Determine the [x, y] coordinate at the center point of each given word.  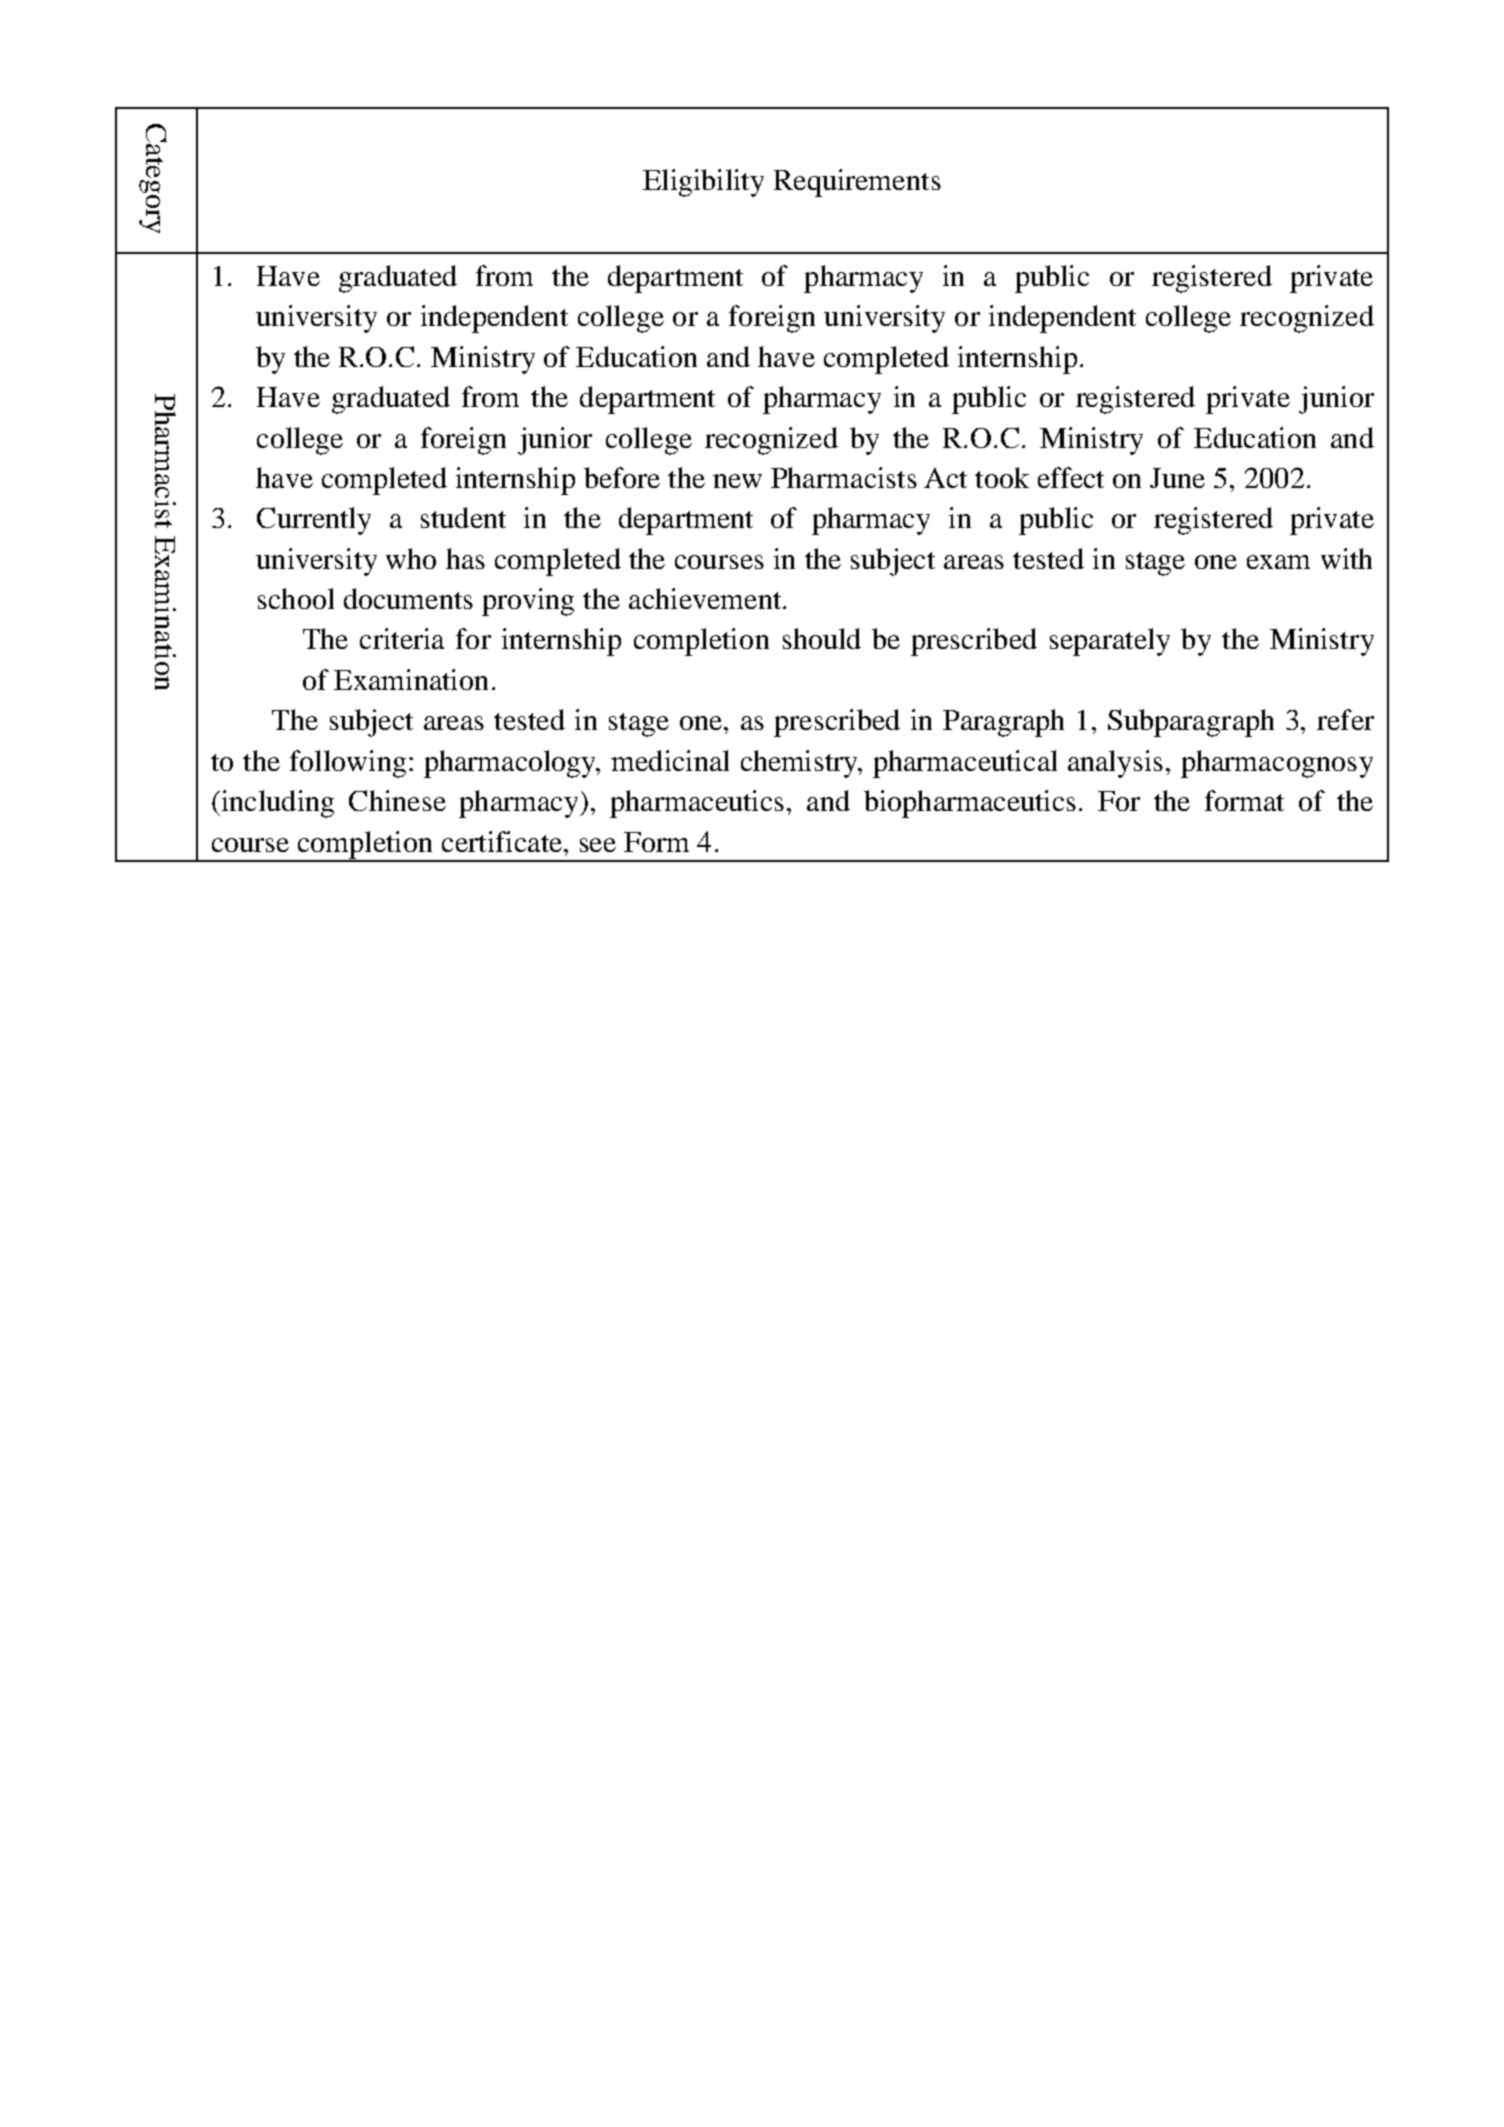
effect [1071, 477]
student [463, 517]
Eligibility [703, 183]
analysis [1115, 764]
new [737, 481]
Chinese [397, 800]
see [598, 845]
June [1177, 478]
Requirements [857, 183]
